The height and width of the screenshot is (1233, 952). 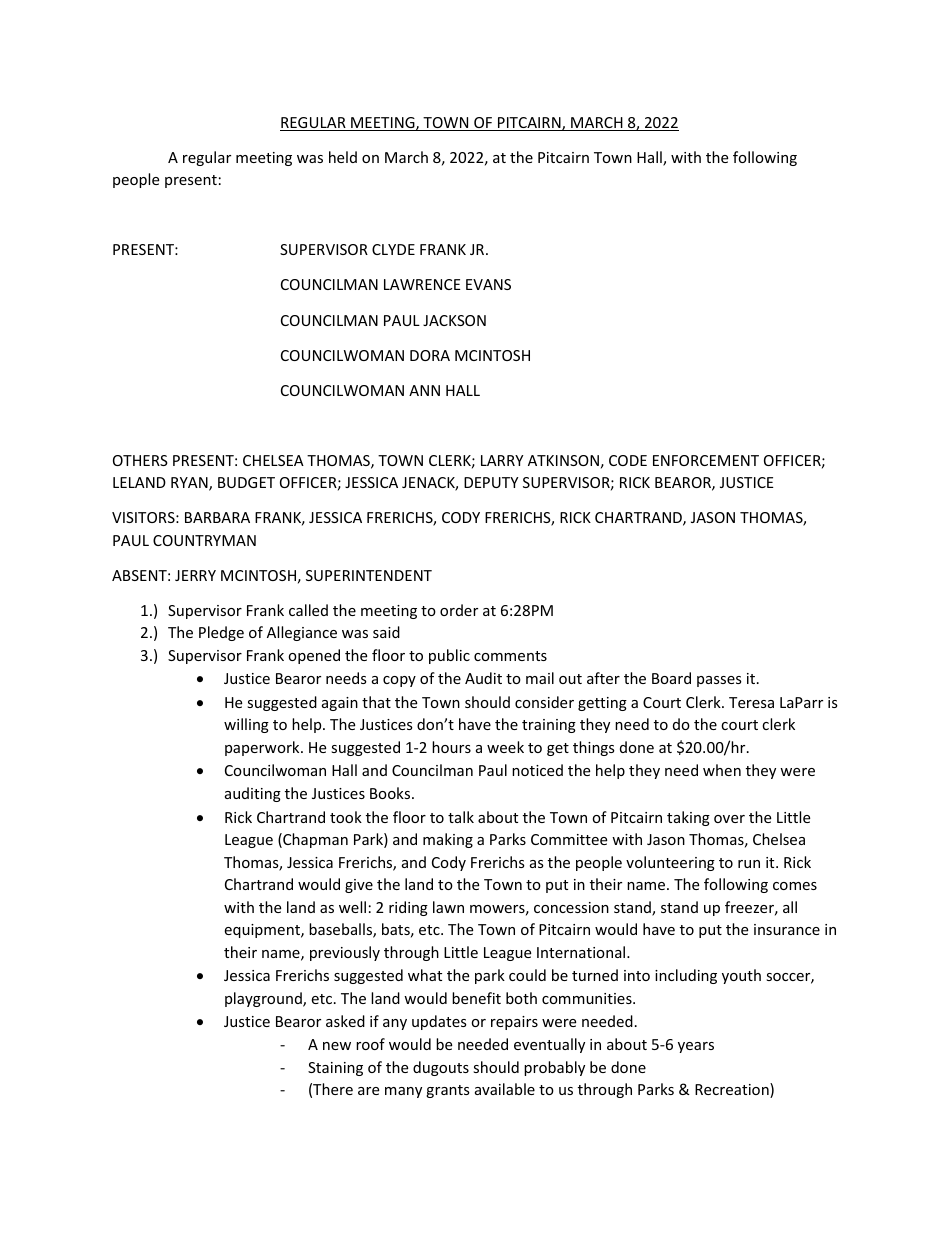 I want to click on order, so click(x=459, y=610).
